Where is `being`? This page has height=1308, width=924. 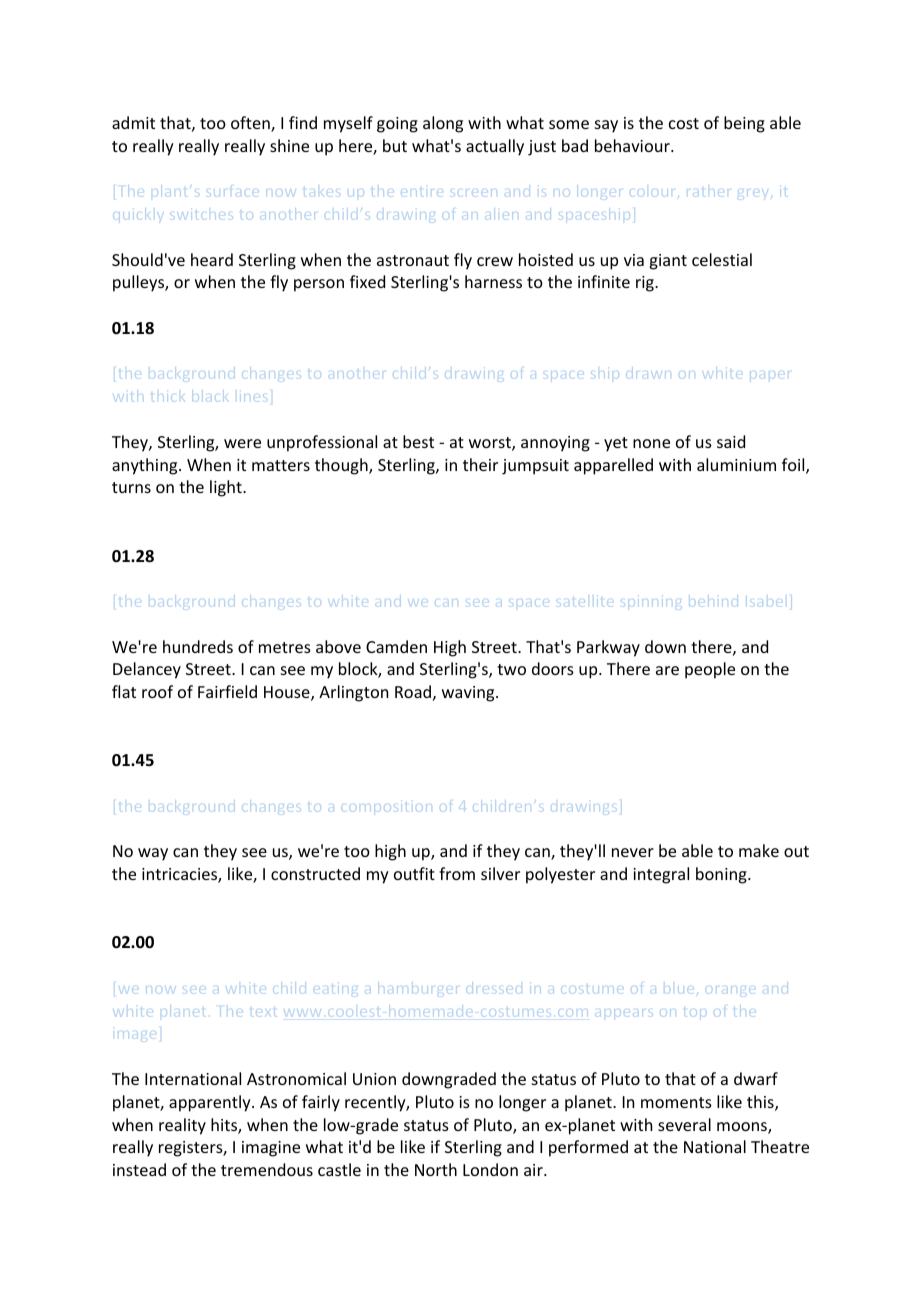 being is located at coordinates (744, 124).
